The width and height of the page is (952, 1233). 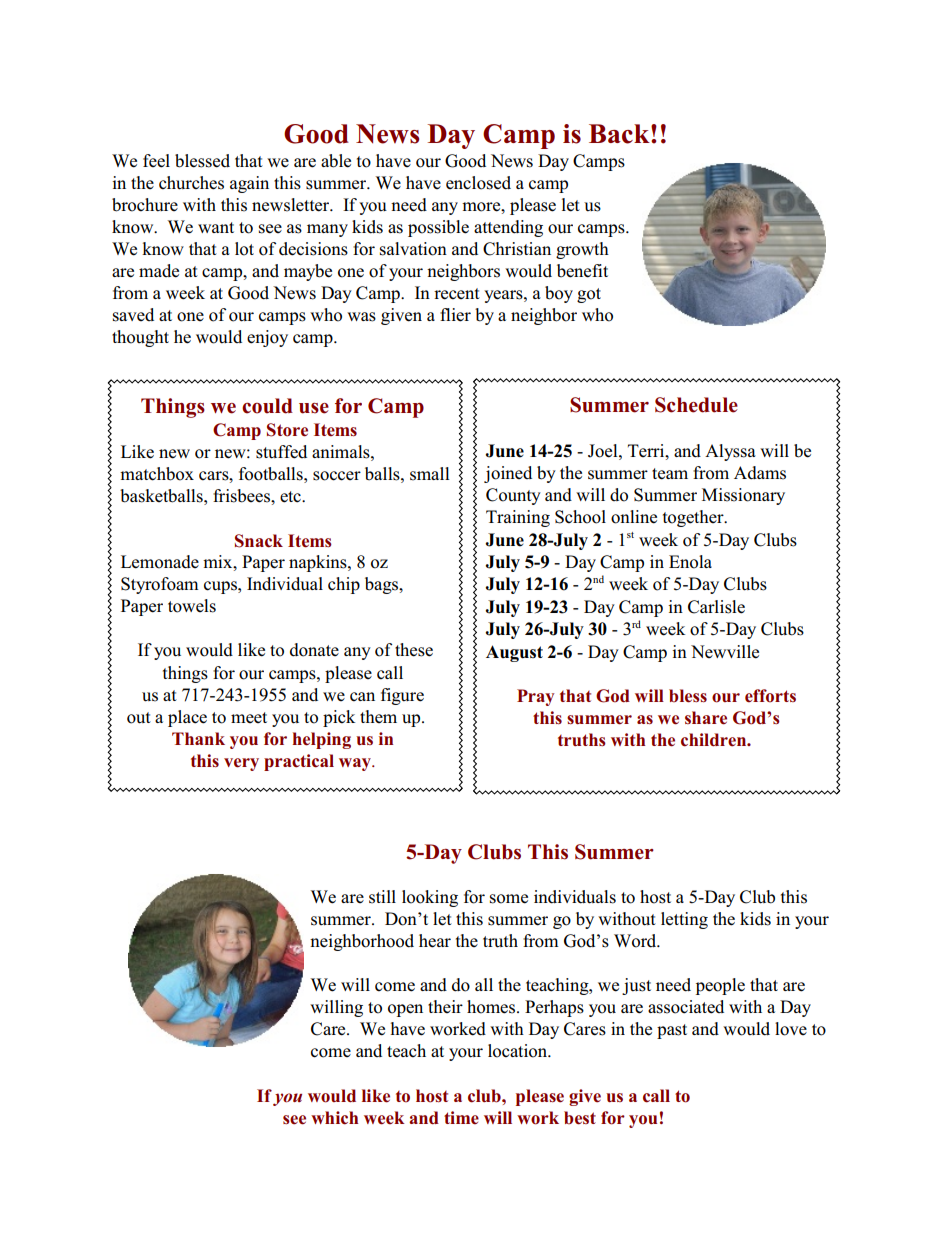 What do you see at coordinates (414, 650) in the page?
I see `these` at bounding box center [414, 650].
